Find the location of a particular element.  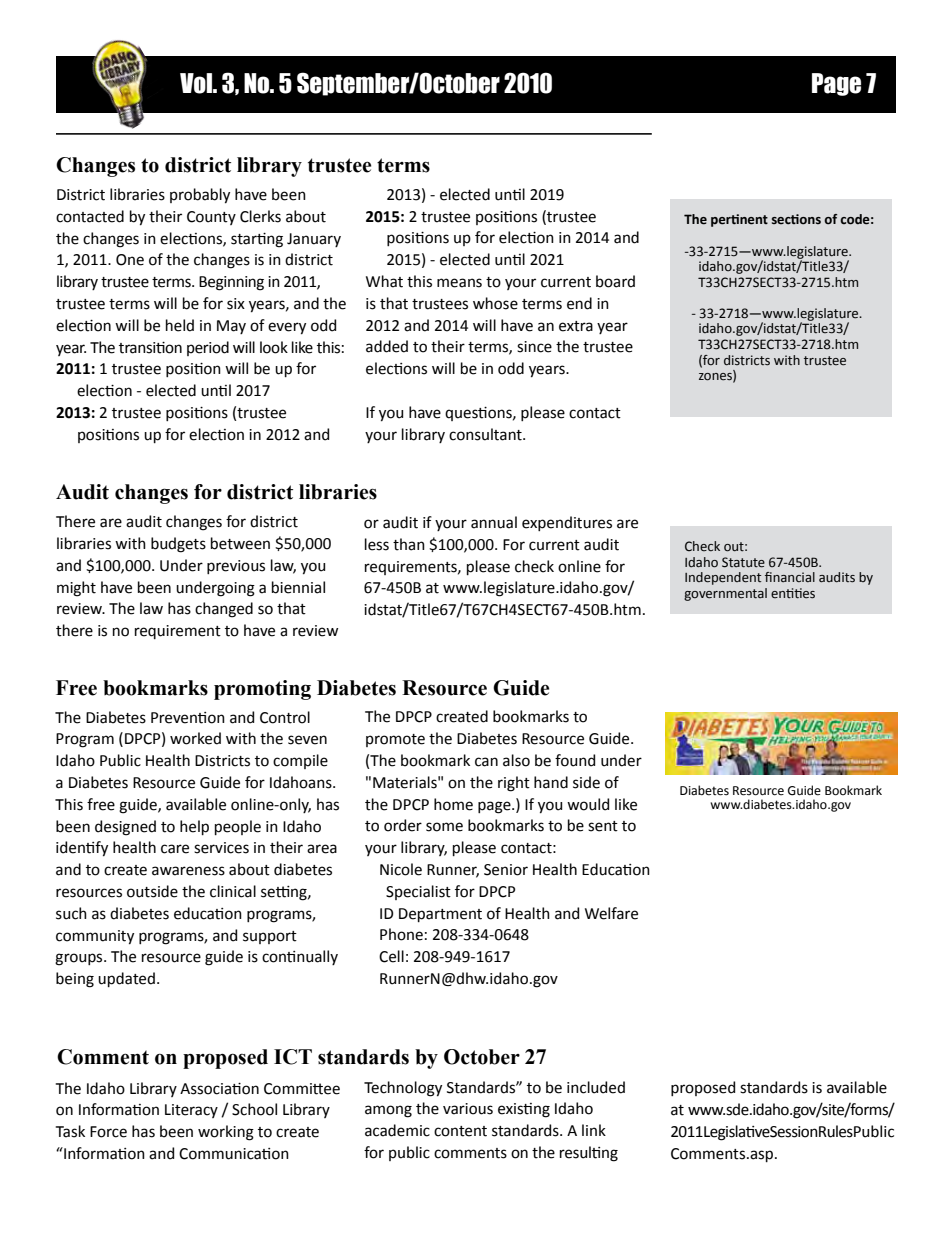

Prevention is located at coordinates (188, 718).
